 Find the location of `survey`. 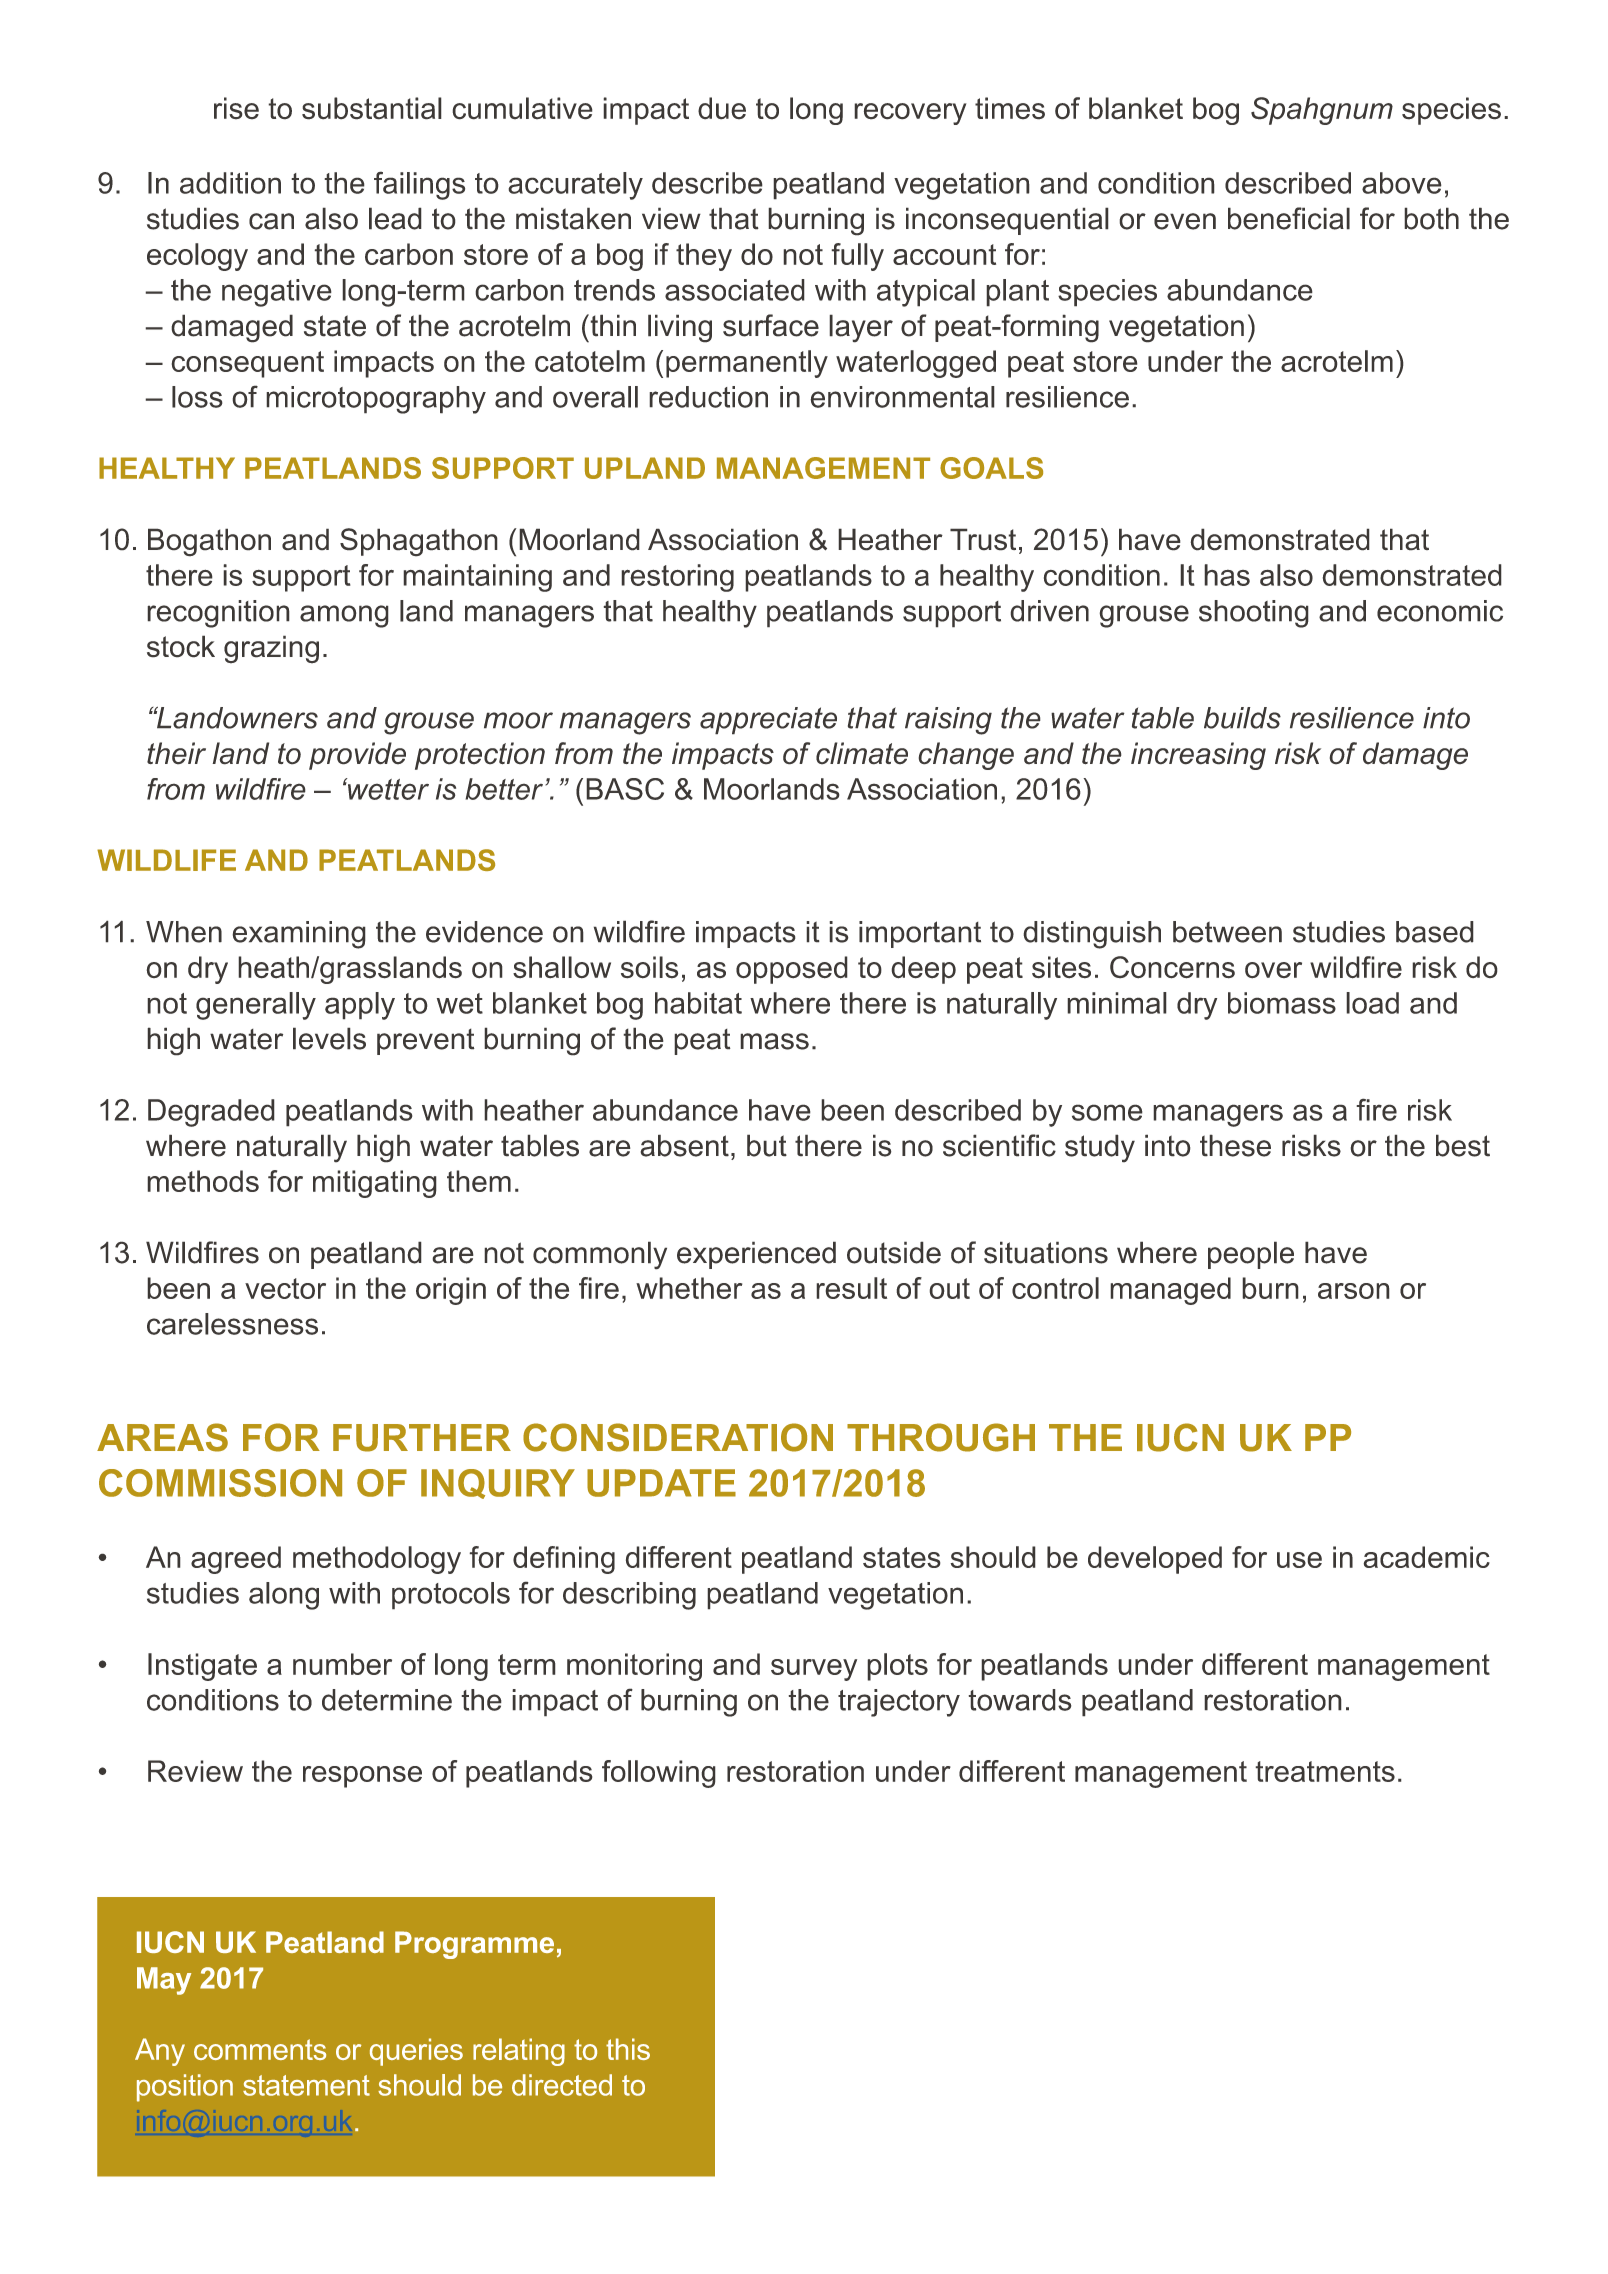

survey is located at coordinates (814, 1670).
